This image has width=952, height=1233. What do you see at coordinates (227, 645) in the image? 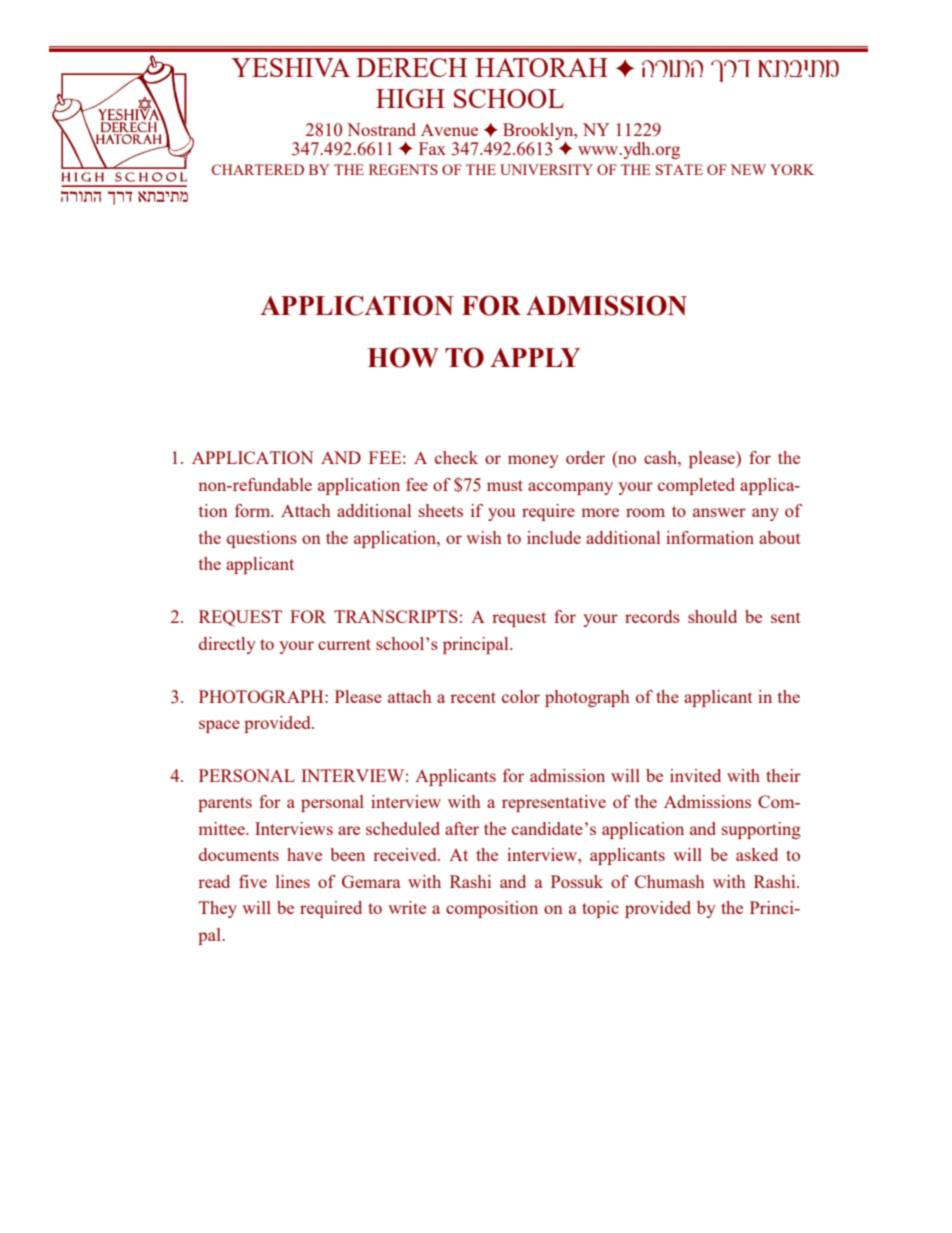
I see `directly` at bounding box center [227, 645].
